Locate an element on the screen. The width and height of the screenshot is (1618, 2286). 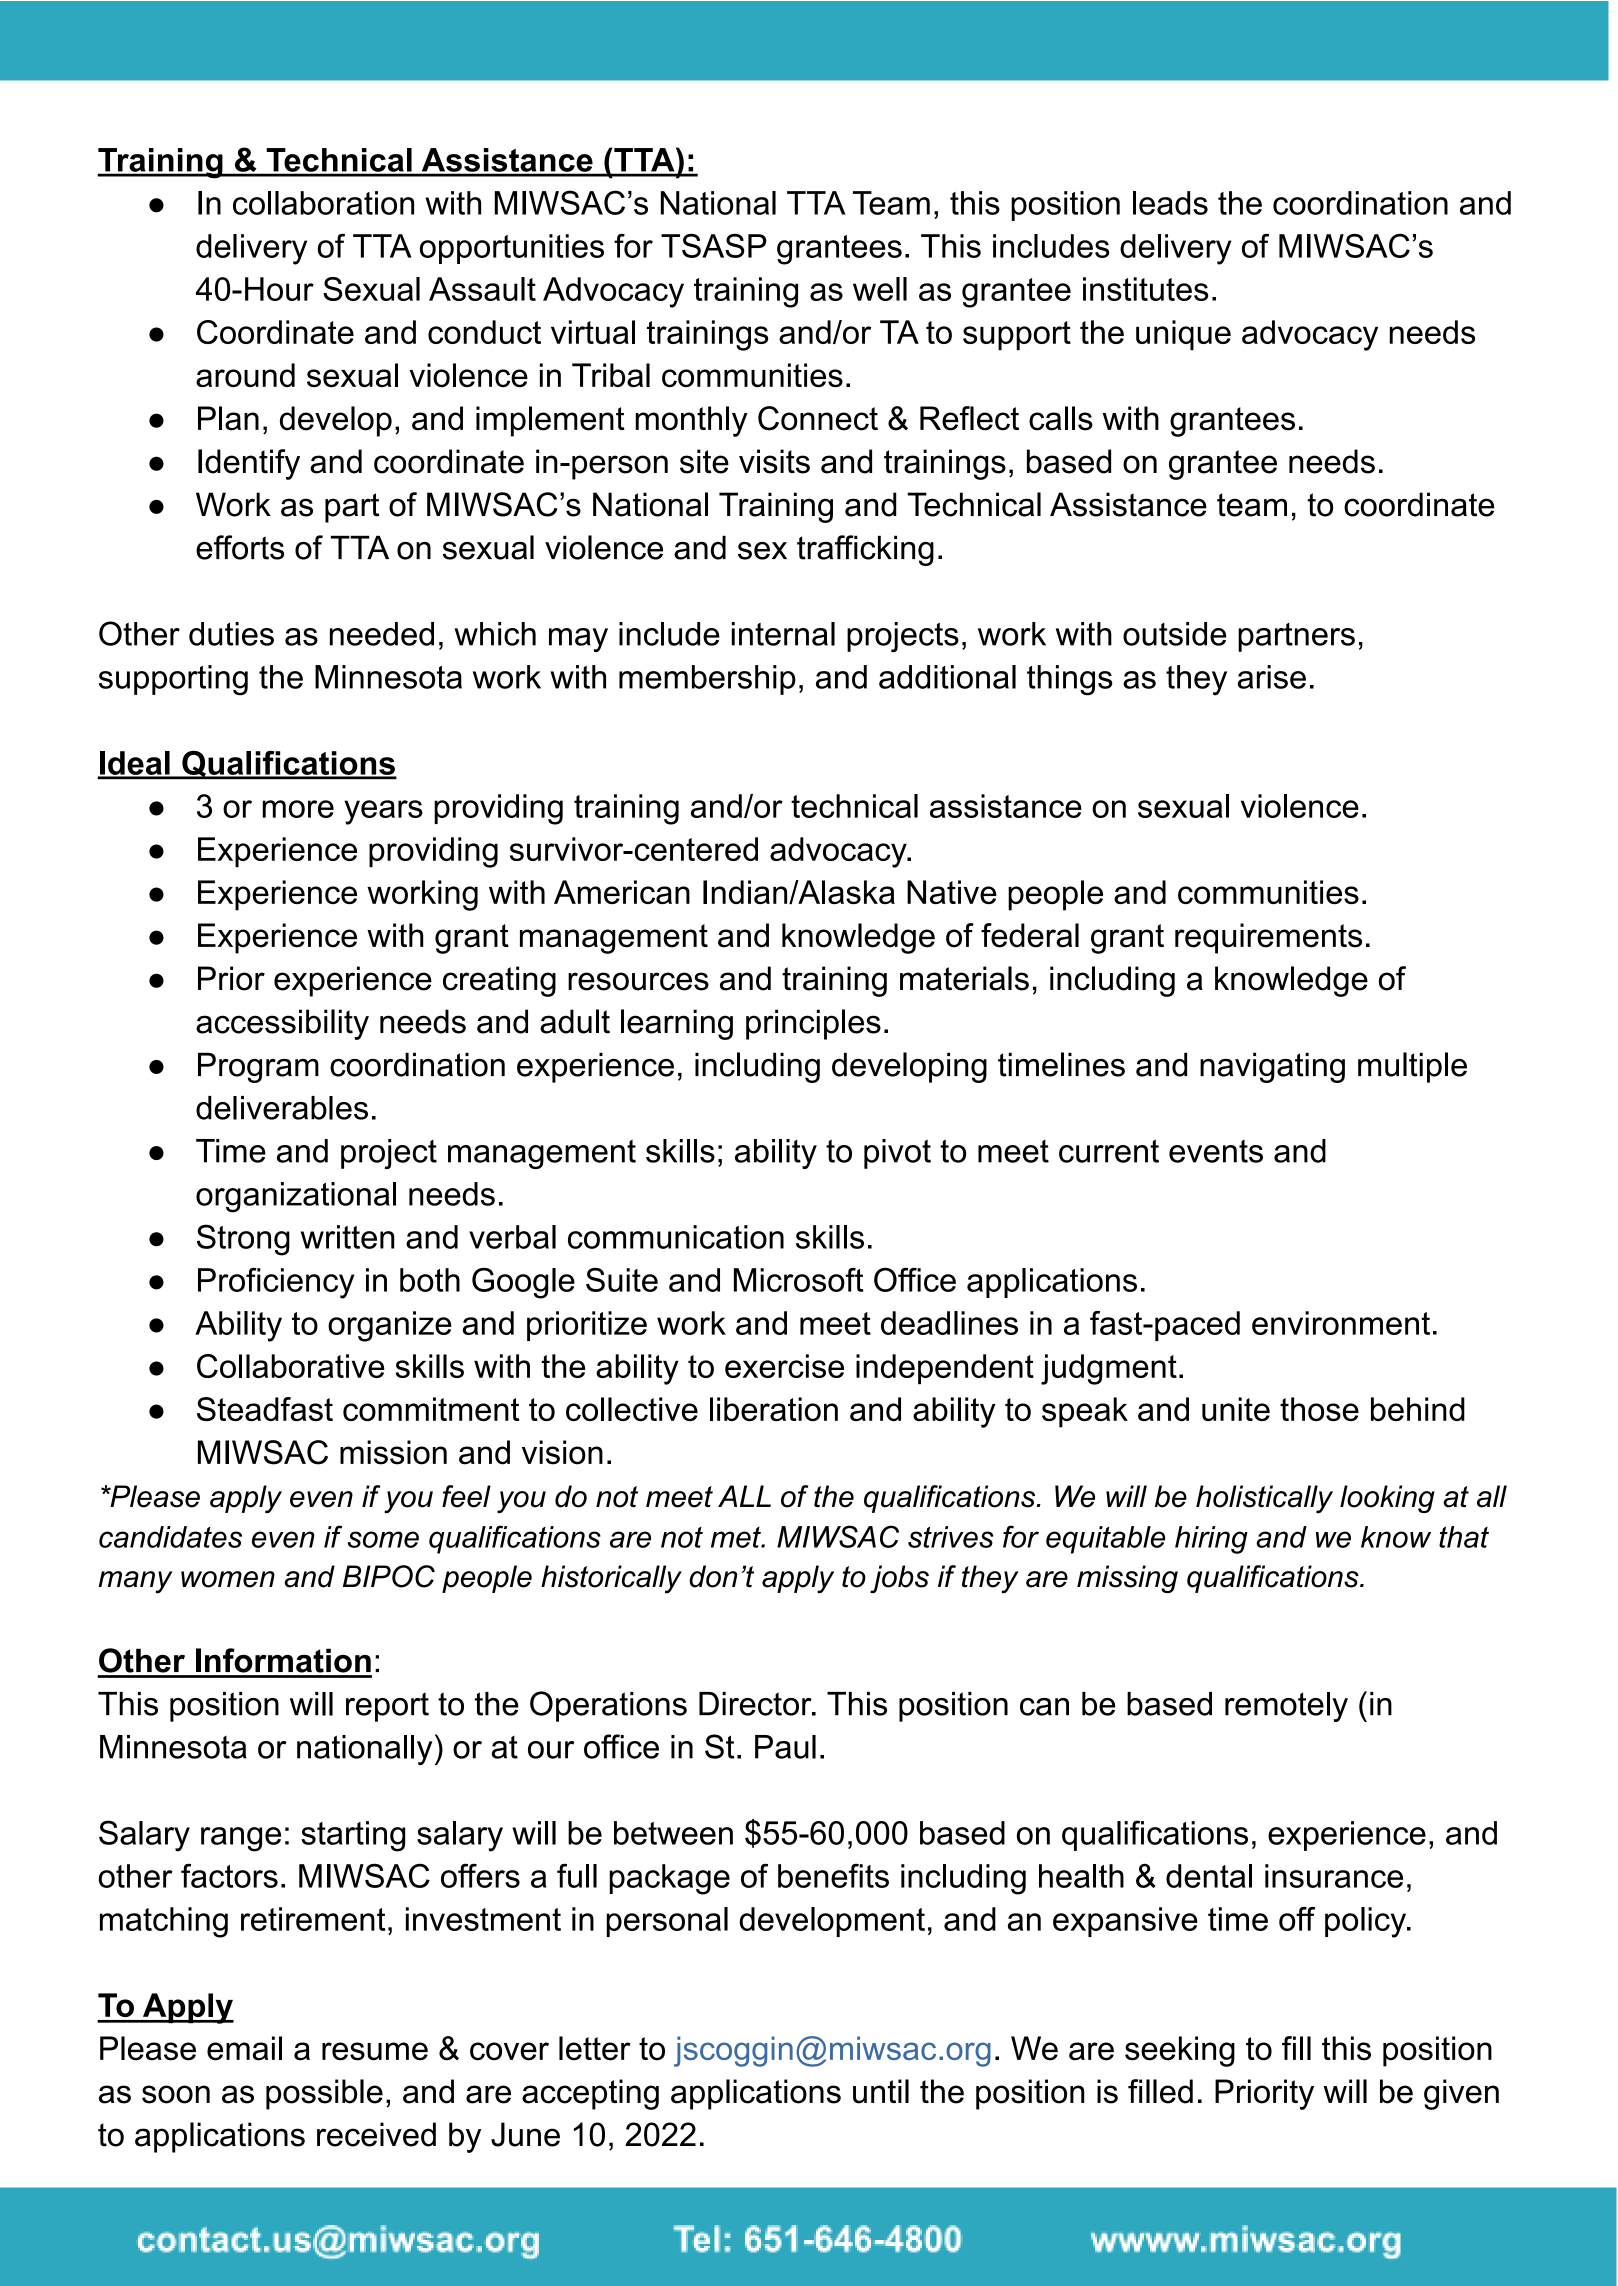
leads is located at coordinates (1170, 203).
